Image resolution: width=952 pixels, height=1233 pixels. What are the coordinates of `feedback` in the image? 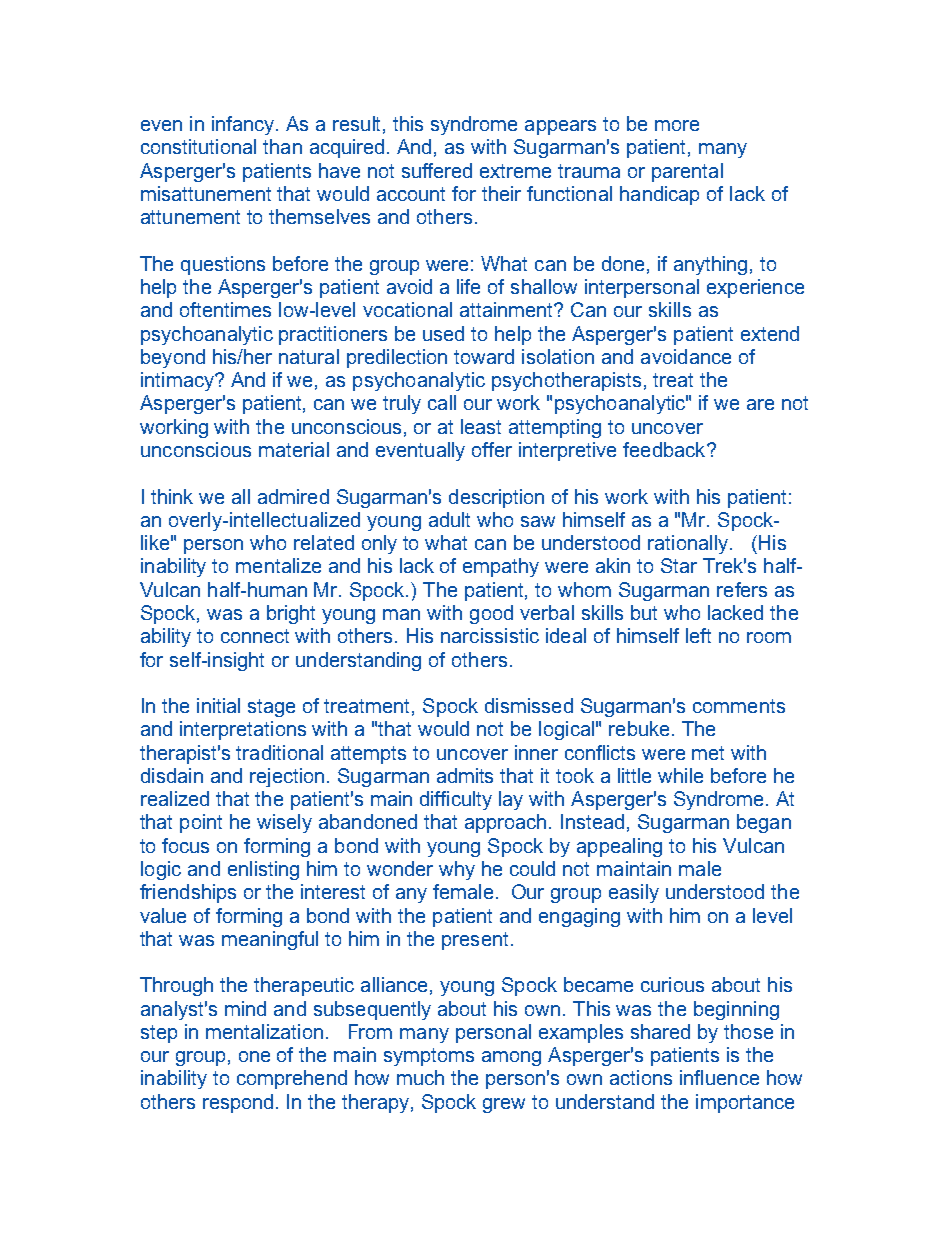 It's located at (665, 449).
